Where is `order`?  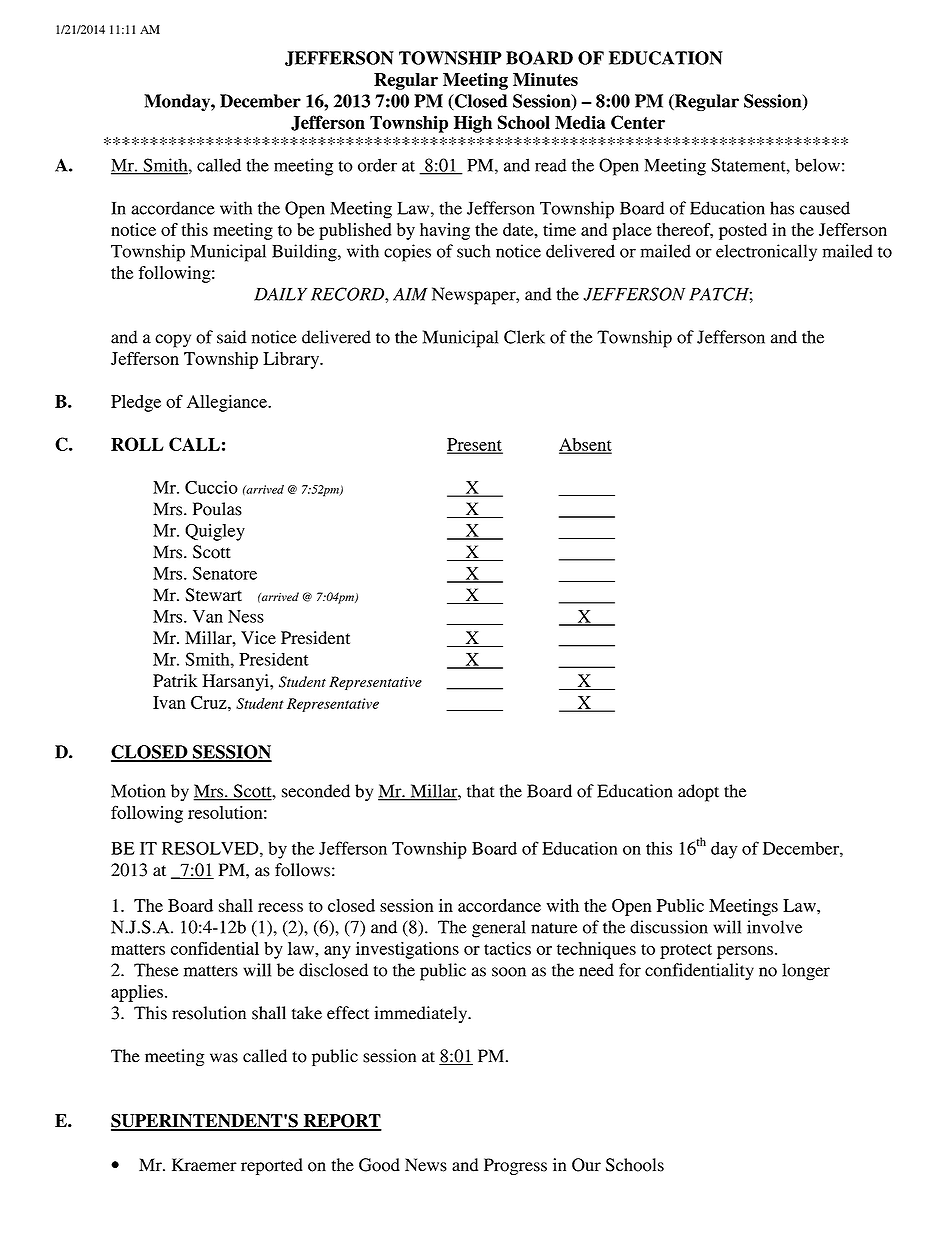 order is located at coordinates (377, 165).
